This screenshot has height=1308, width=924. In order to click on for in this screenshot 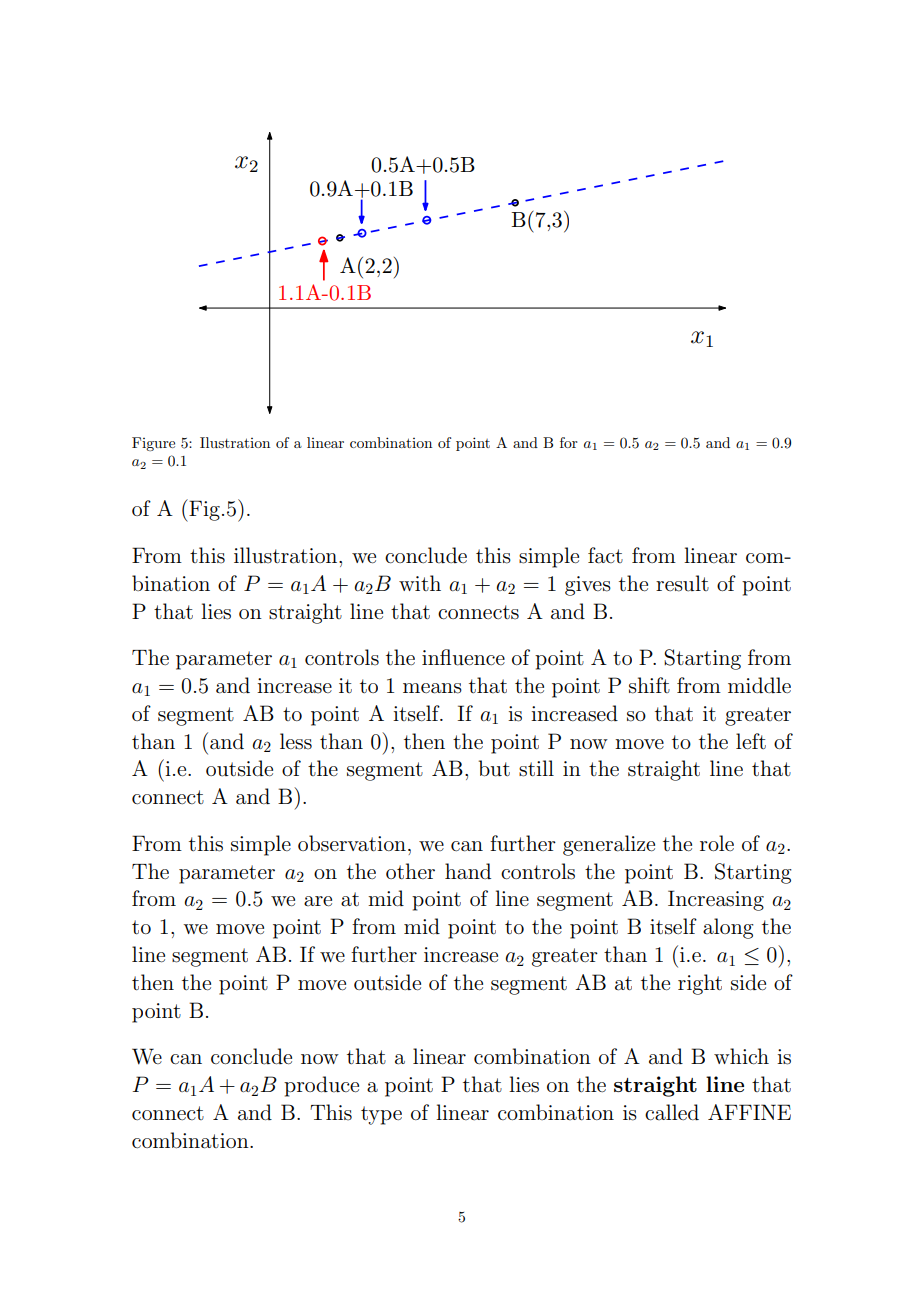, I will do `click(569, 442)`.
